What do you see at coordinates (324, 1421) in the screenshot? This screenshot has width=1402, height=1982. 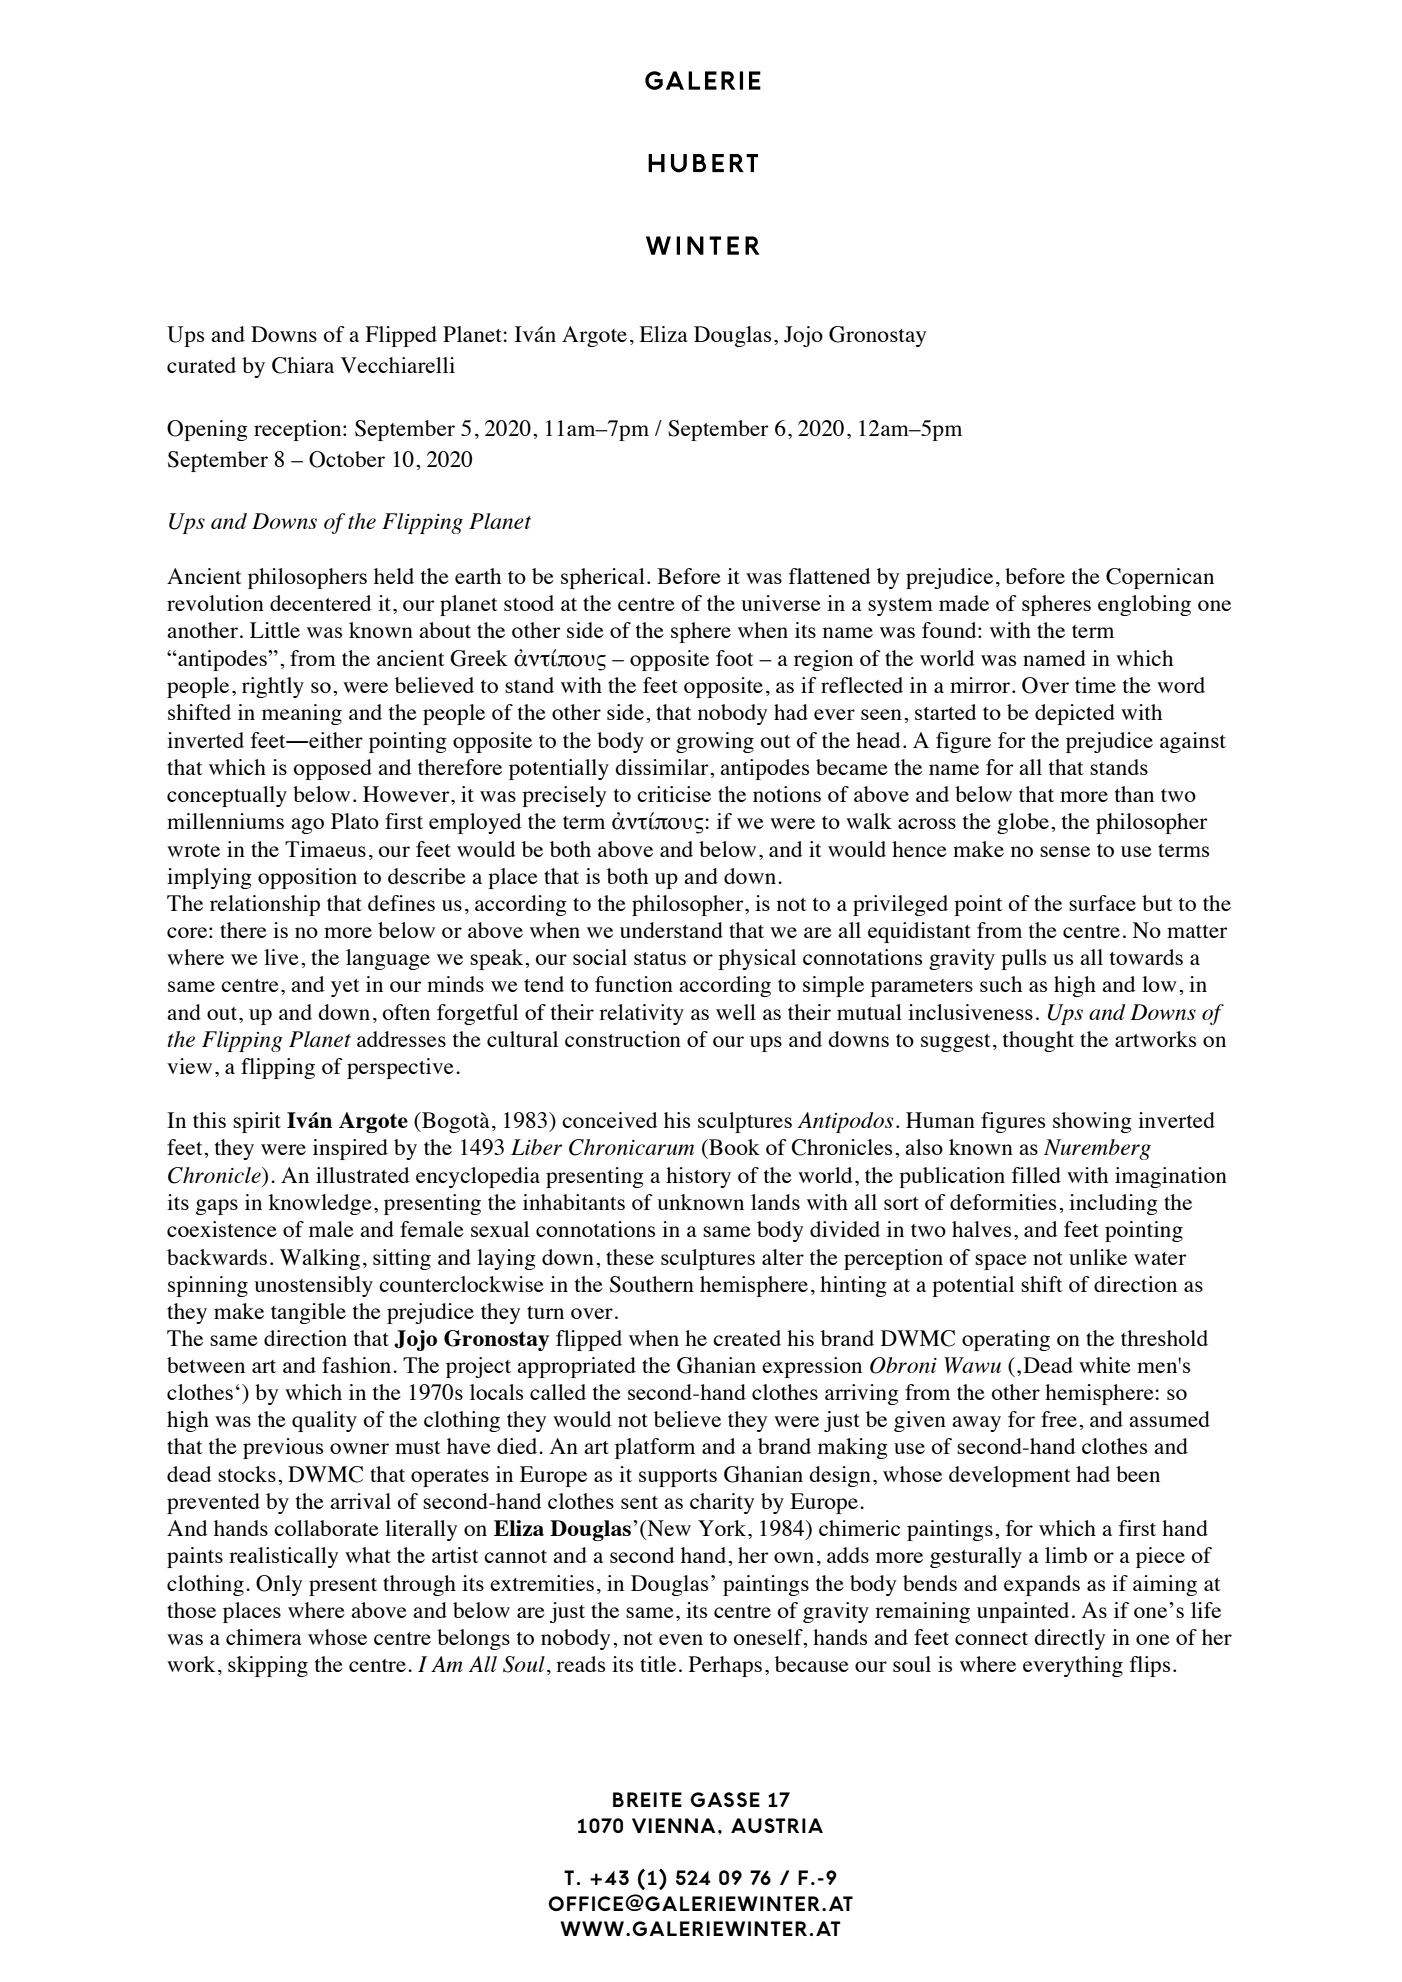 I see `quality` at bounding box center [324, 1421].
